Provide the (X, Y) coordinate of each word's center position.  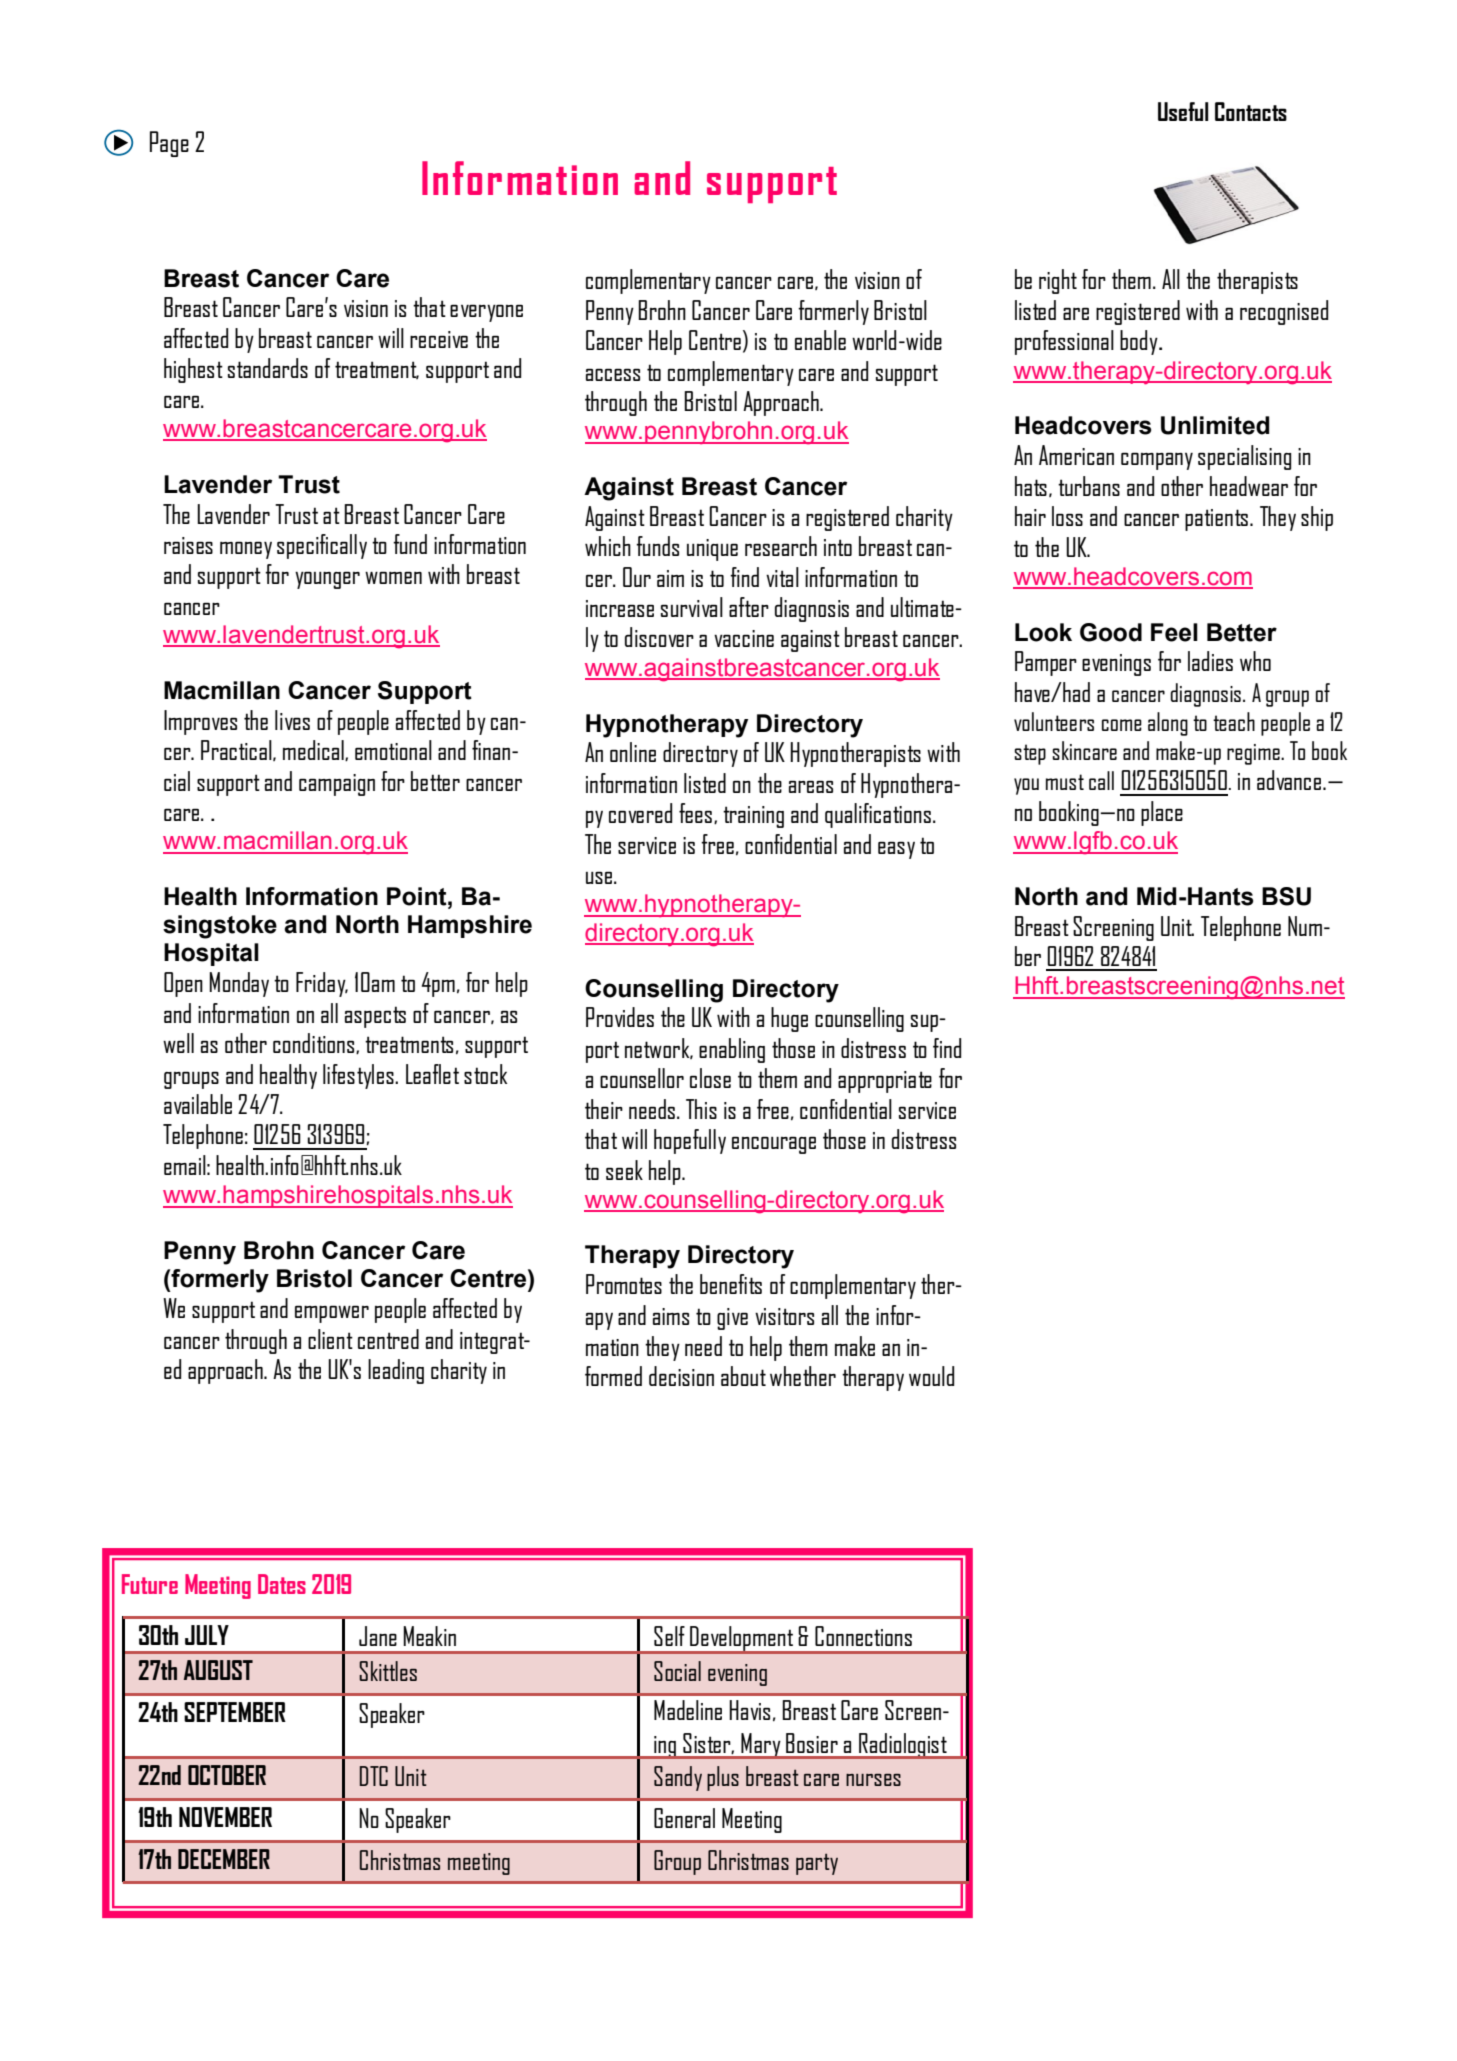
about (743, 1376)
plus (723, 1778)
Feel (1174, 632)
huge (789, 1019)
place (1162, 813)
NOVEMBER (225, 1817)
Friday (322, 984)
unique (712, 550)
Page (169, 144)
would (931, 1376)
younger (327, 580)
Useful (1183, 111)
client (330, 1339)
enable (820, 340)
